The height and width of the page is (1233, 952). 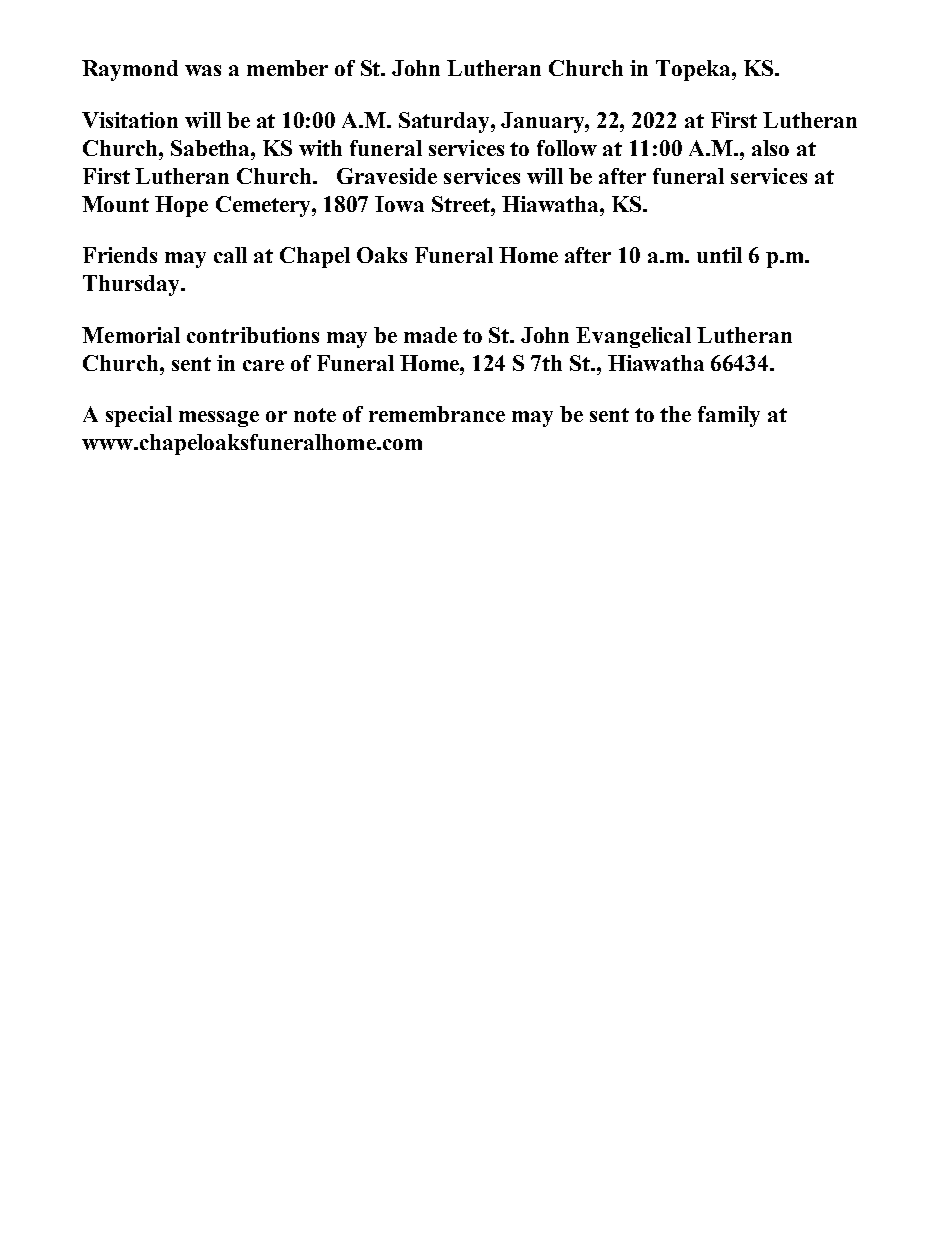 What do you see at coordinates (437, 414) in the page?
I see `remembrance` at bounding box center [437, 414].
